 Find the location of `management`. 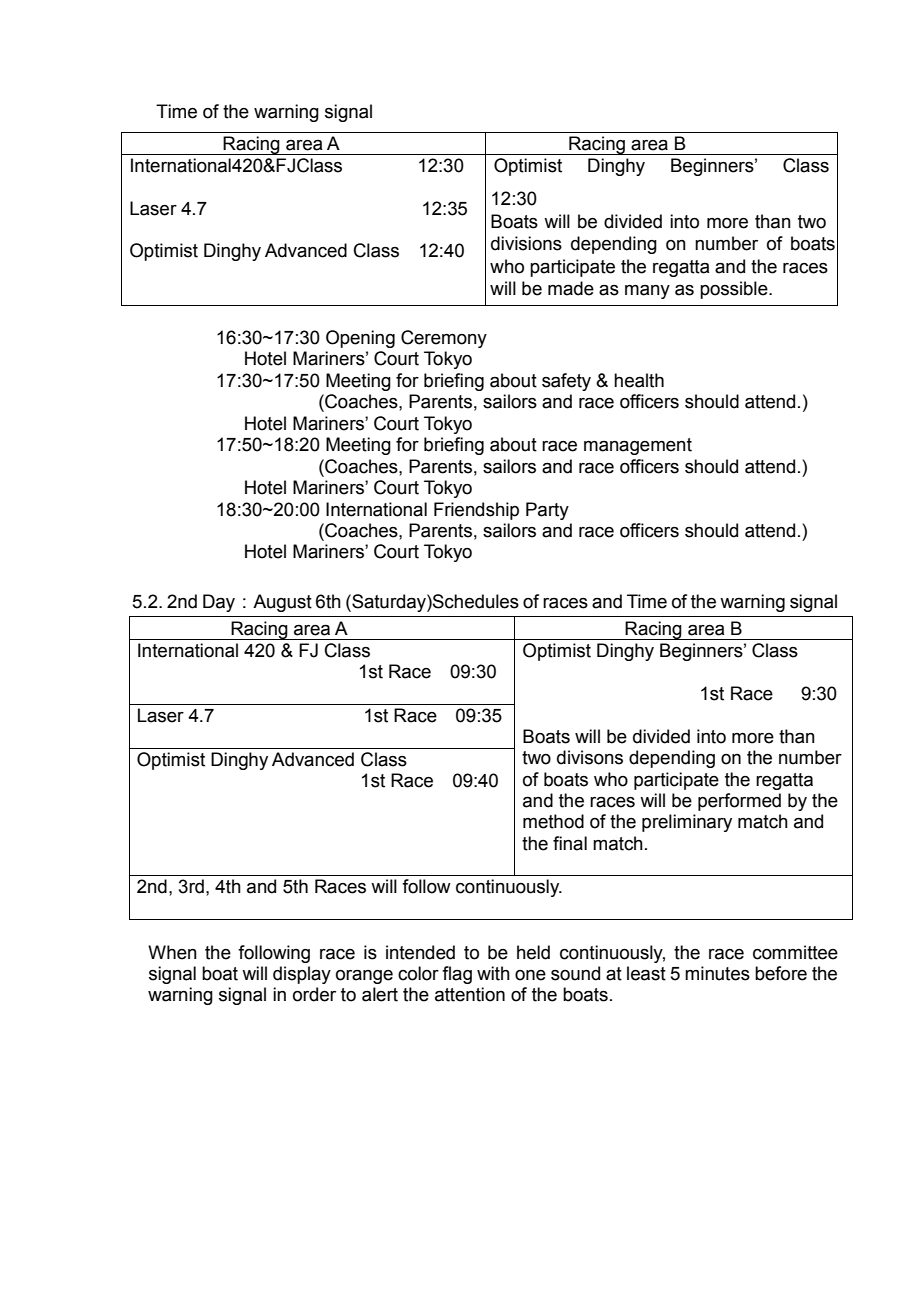

management is located at coordinates (638, 446).
